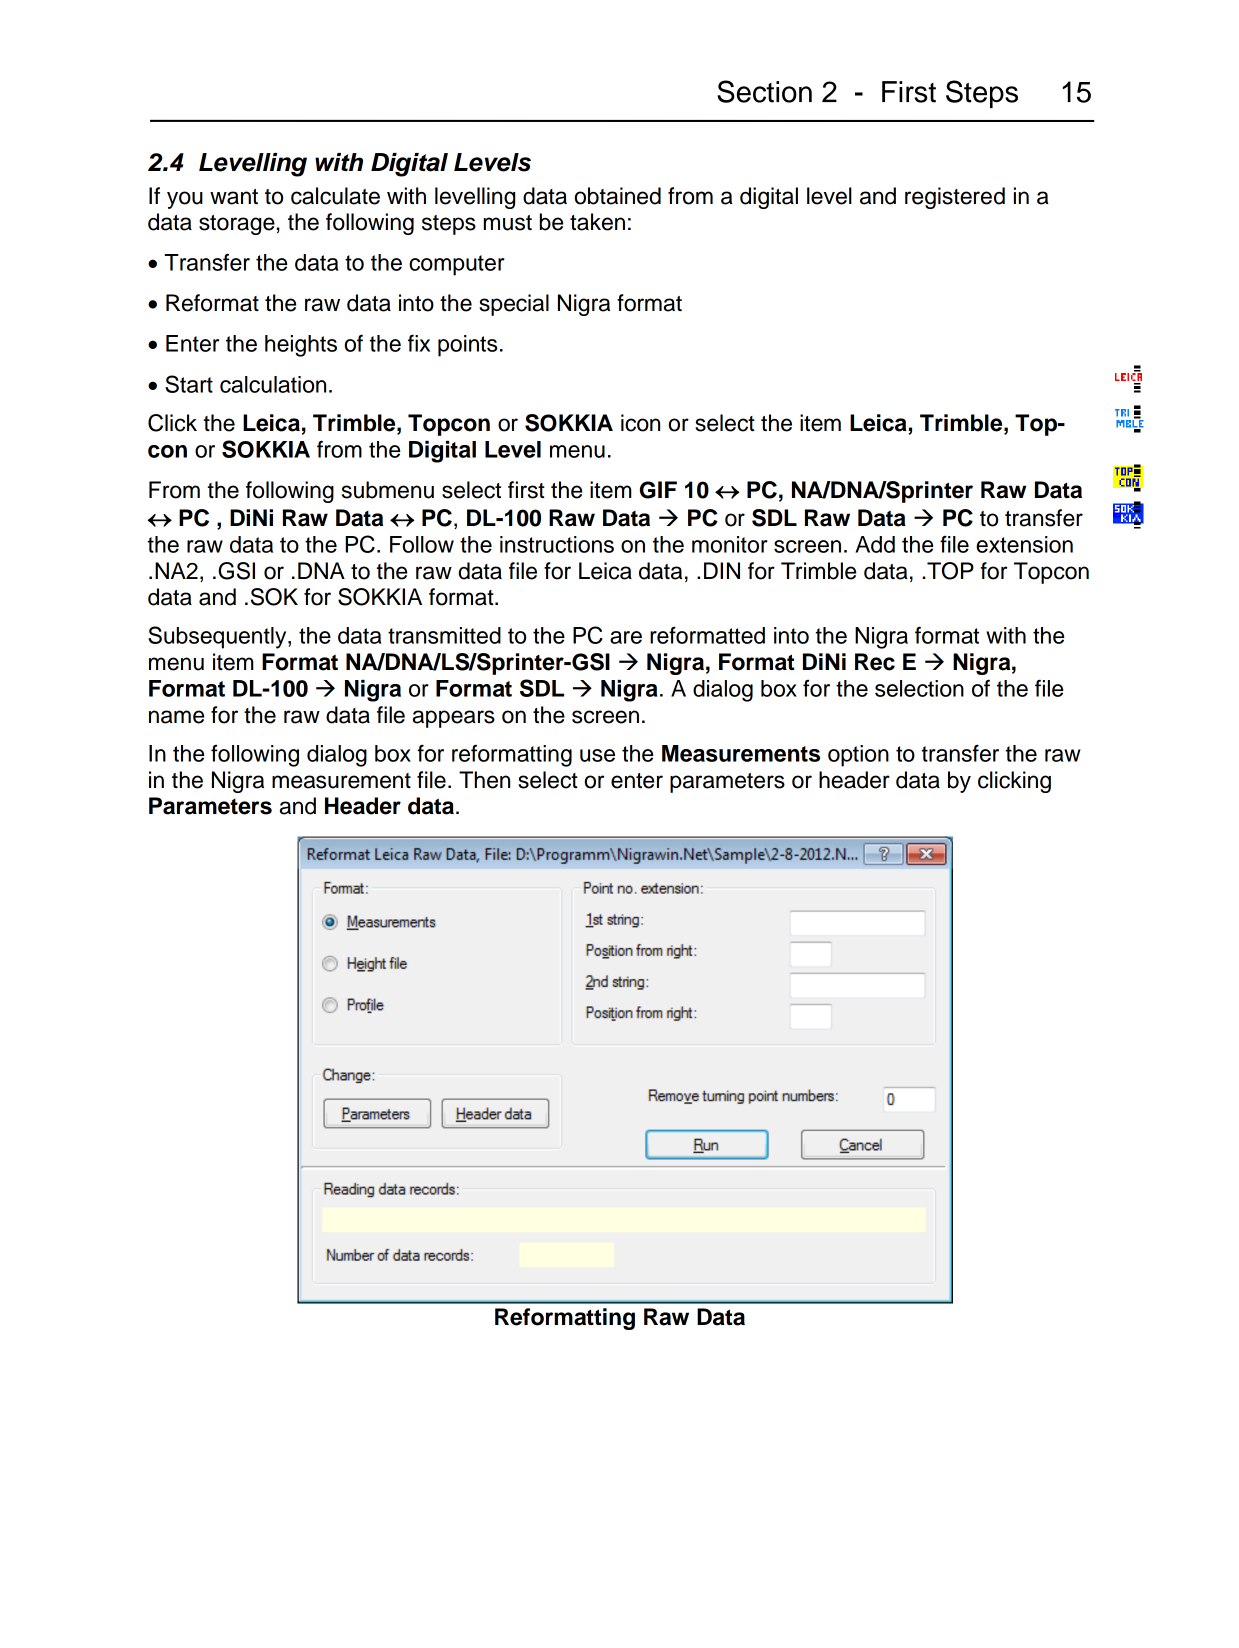 This image has height=1648, width=1239. Describe the element at coordinates (234, 197) in the image. I see `want` at that location.
